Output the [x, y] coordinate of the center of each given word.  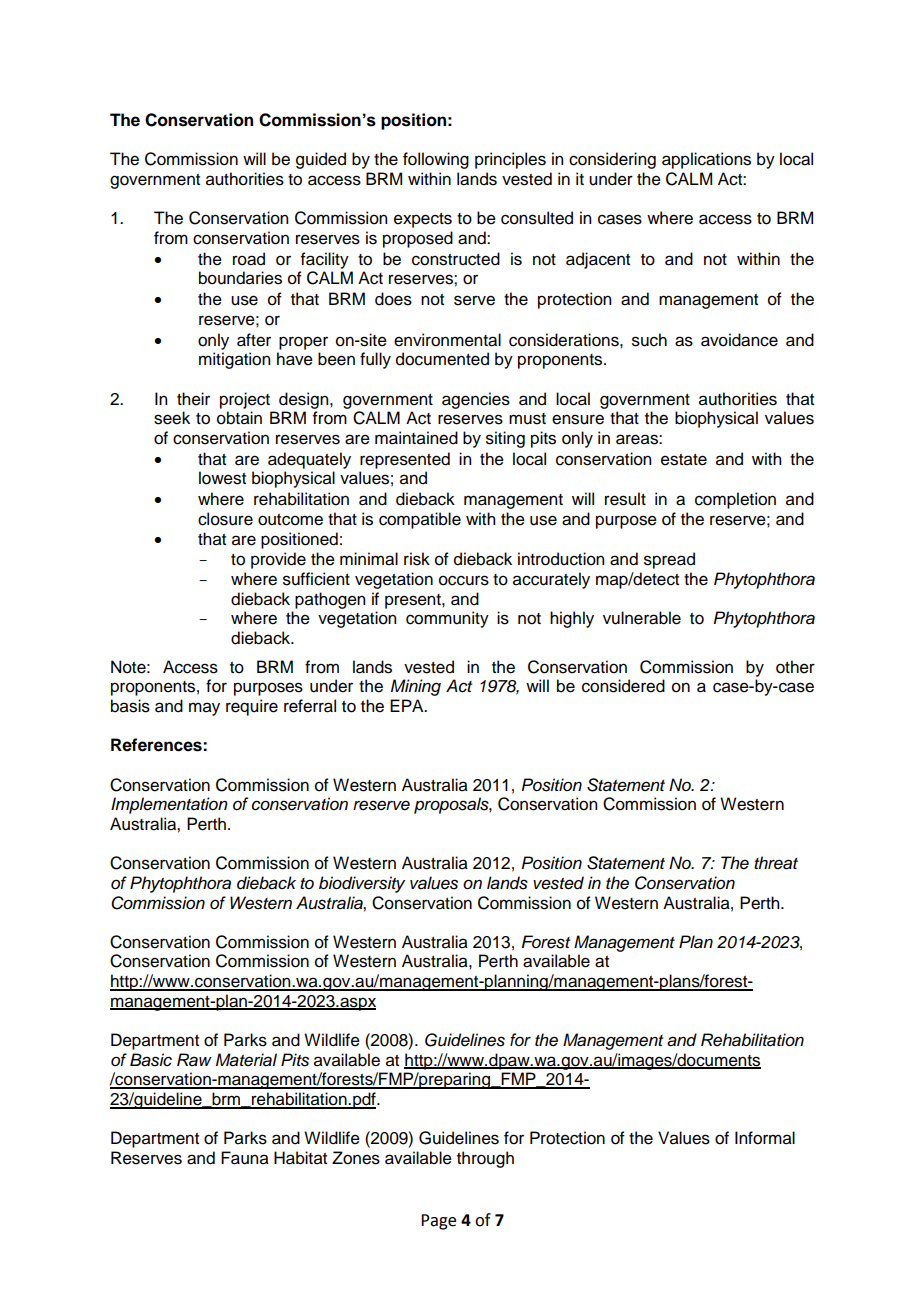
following [436, 160]
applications [706, 160]
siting [505, 439]
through [485, 1159]
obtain [239, 418]
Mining [416, 687]
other [795, 667]
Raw [194, 1060]
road [249, 259]
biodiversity [362, 884]
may [204, 709]
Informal [765, 1138]
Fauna [245, 1158]
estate [684, 460]
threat [776, 863]
